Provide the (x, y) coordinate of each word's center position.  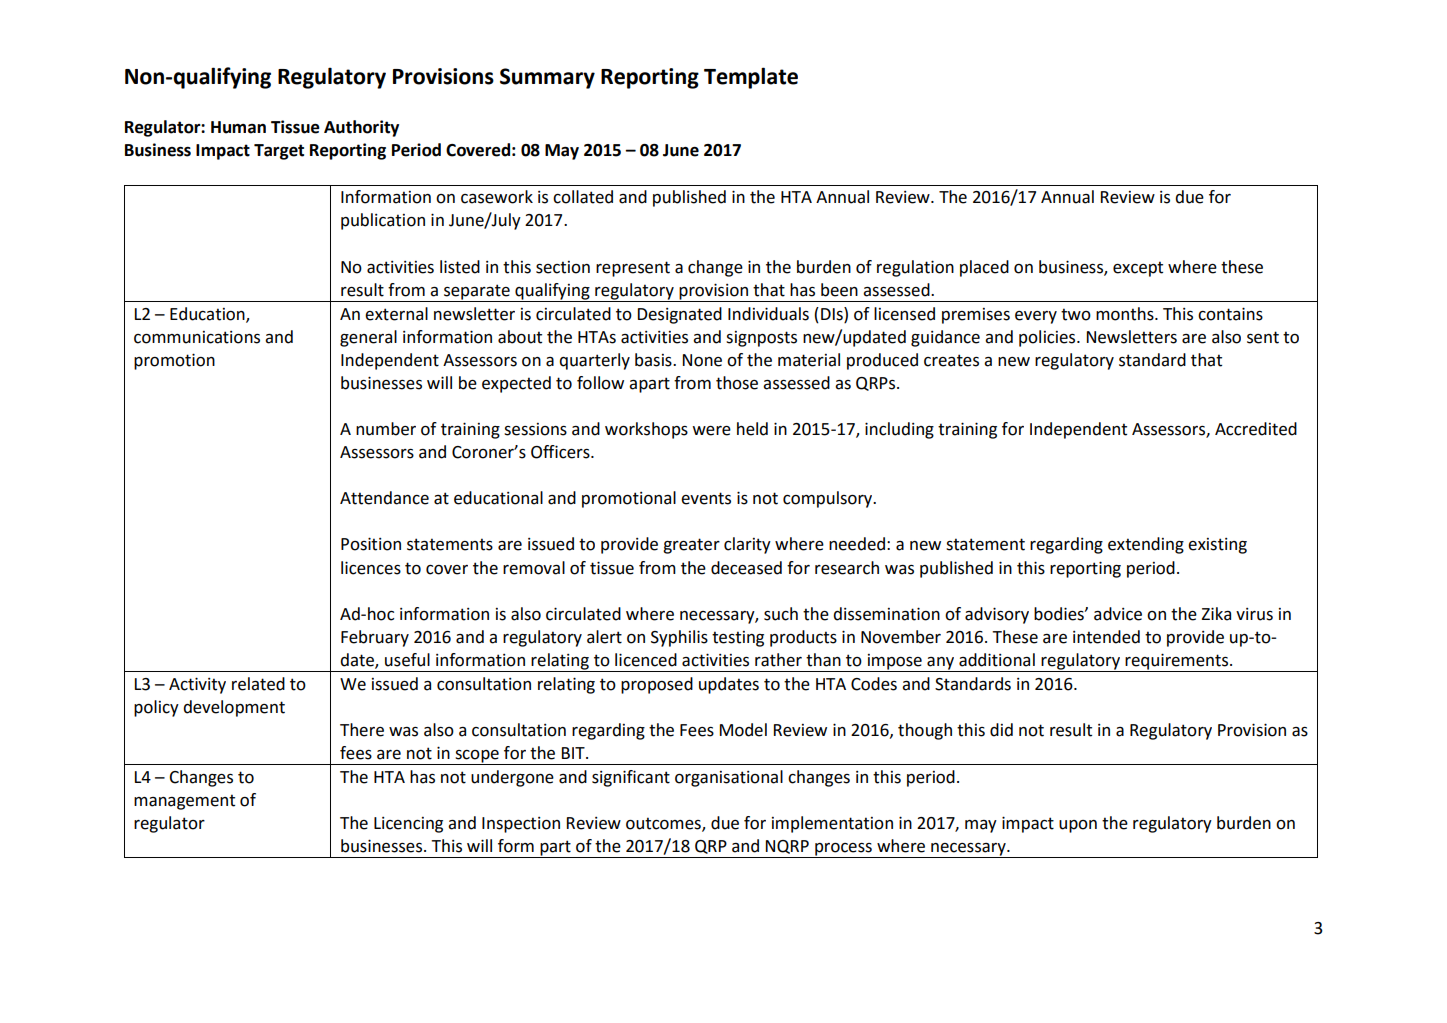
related (258, 684)
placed (984, 268)
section (563, 267)
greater (691, 546)
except (1138, 269)
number (386, 429)
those (737, 383)
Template (751, 78)
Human (238, 127)
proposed (657, 685)
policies (1048, 338)
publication (383, 221)
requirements (1177, 662)
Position (371, 544)
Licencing (408, 825)
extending (1146, 545)
